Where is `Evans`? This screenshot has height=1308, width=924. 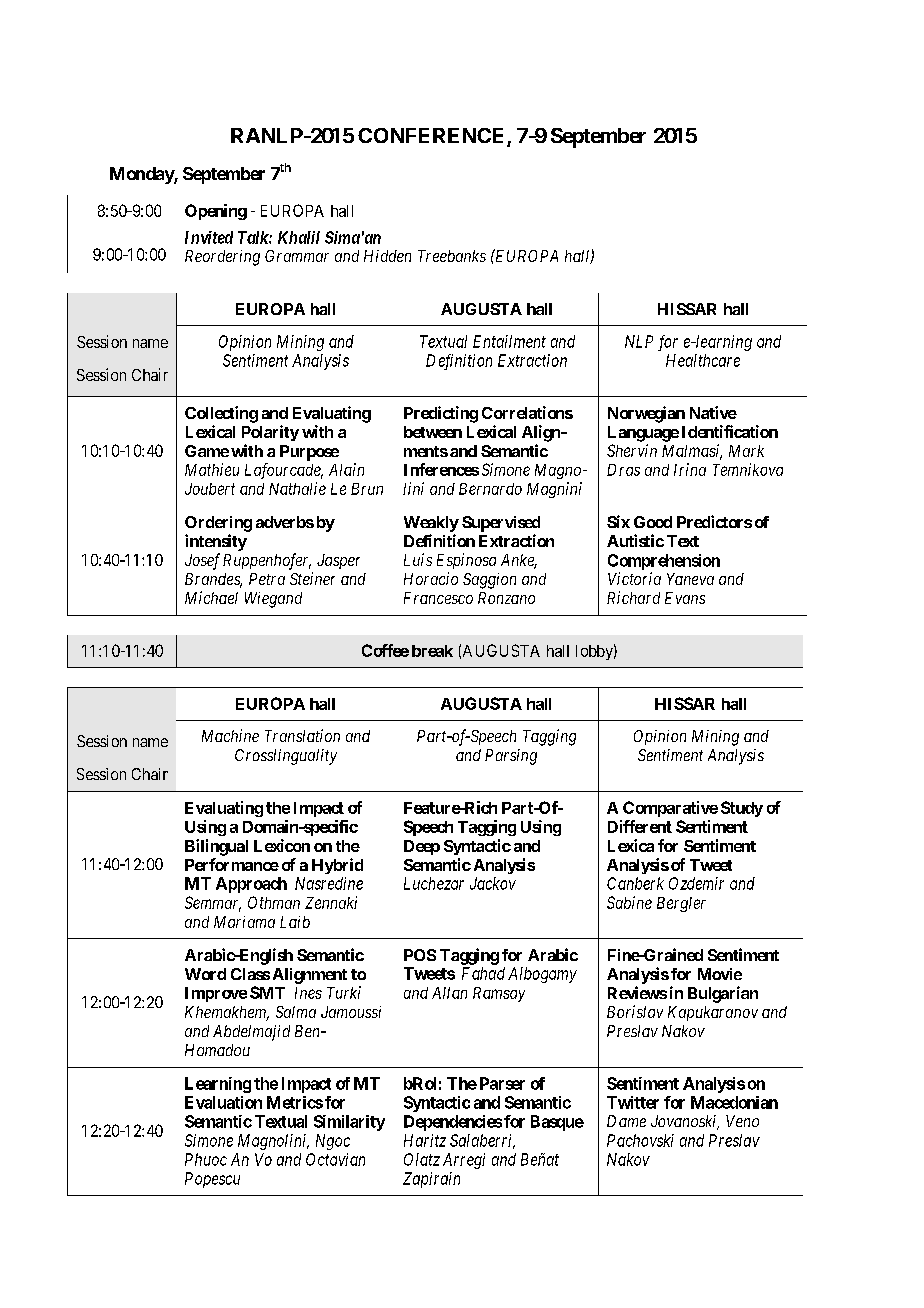
Evans is located at coordinates (685, 598).
